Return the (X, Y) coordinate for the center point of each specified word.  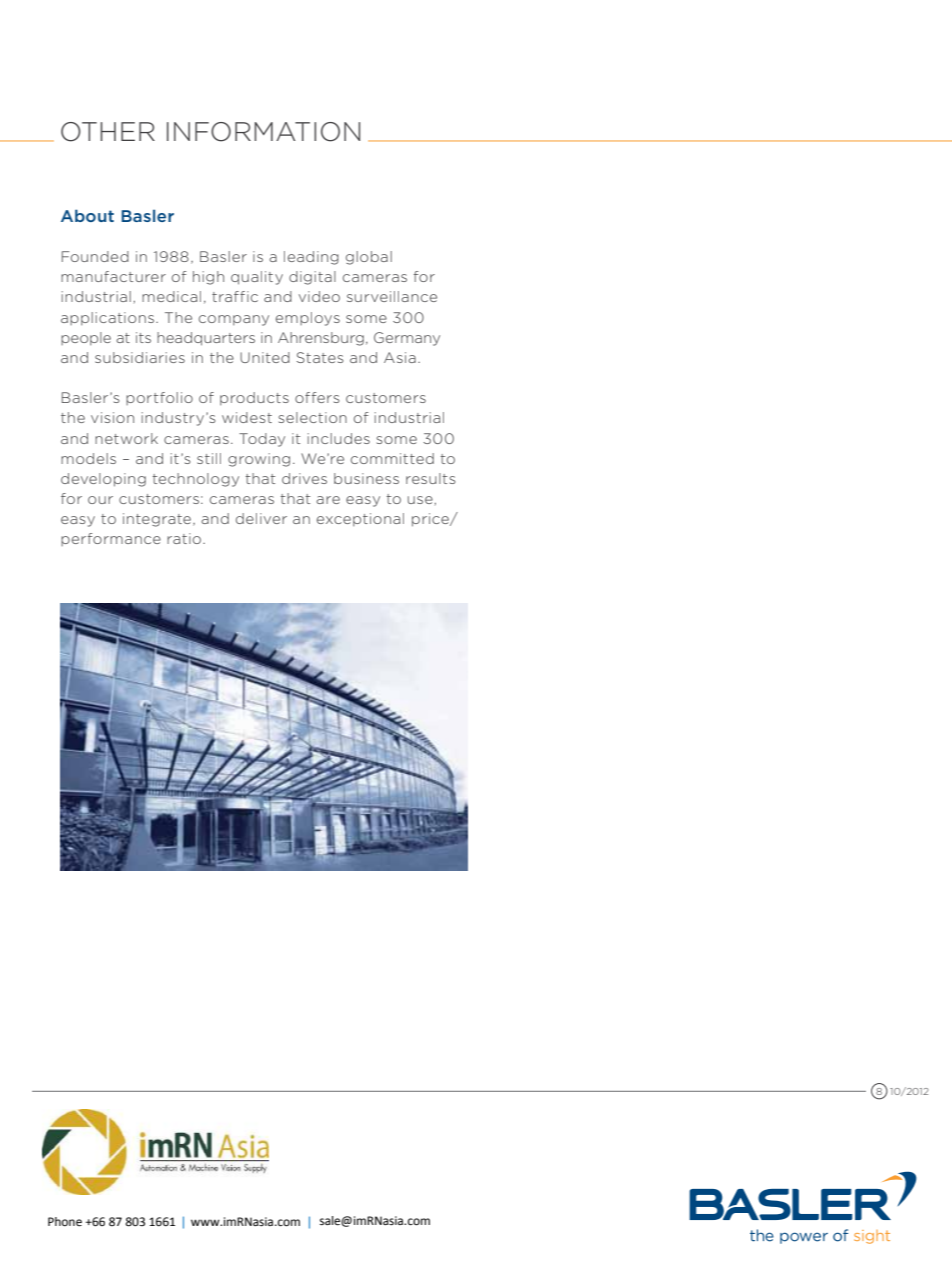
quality (257, 278)
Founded (95, 256)
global (369, 258)
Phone (65, 1222)
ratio (185, 538)
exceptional (360, 519)
